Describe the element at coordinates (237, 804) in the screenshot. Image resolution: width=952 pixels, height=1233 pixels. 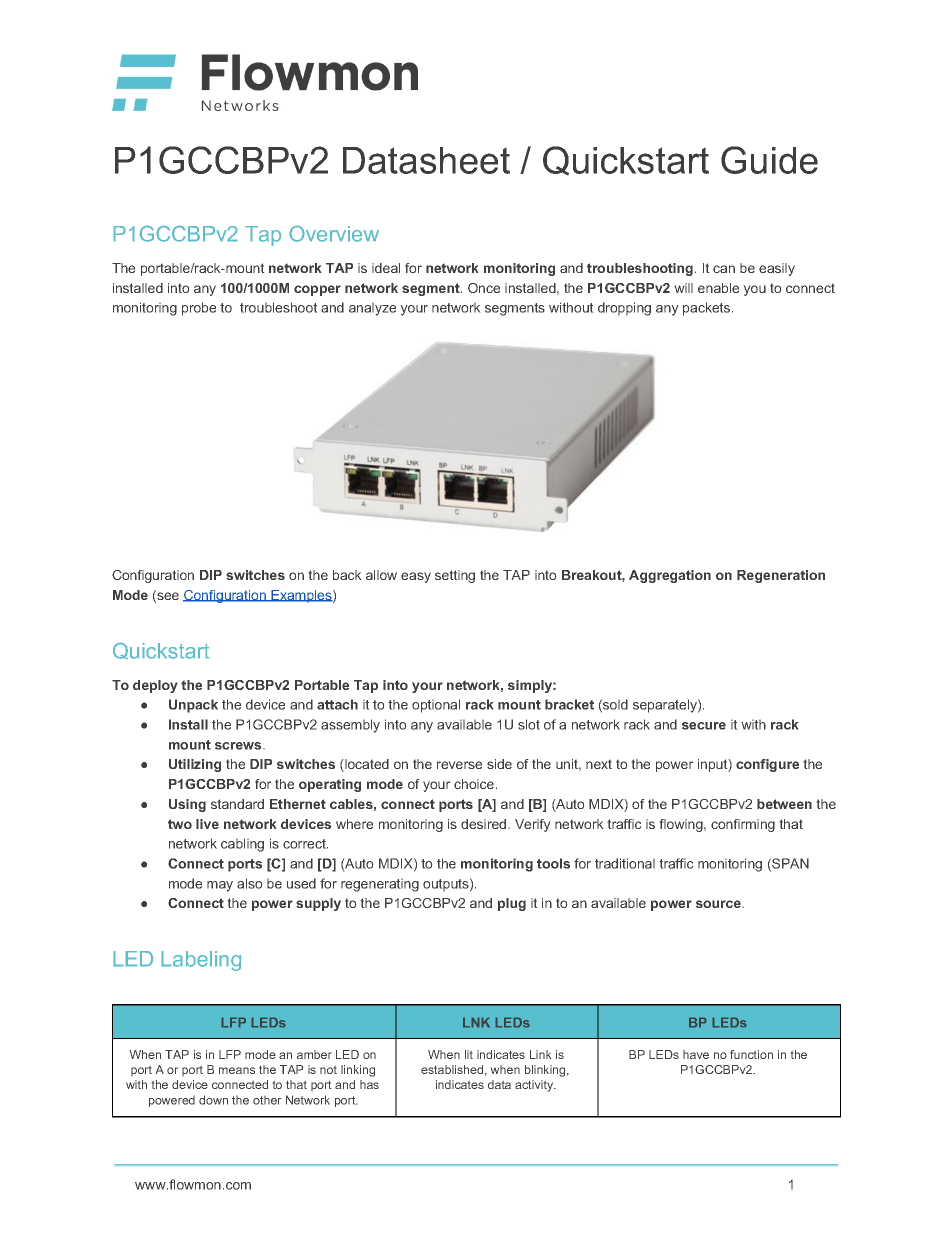
I see `standard` at that location.
